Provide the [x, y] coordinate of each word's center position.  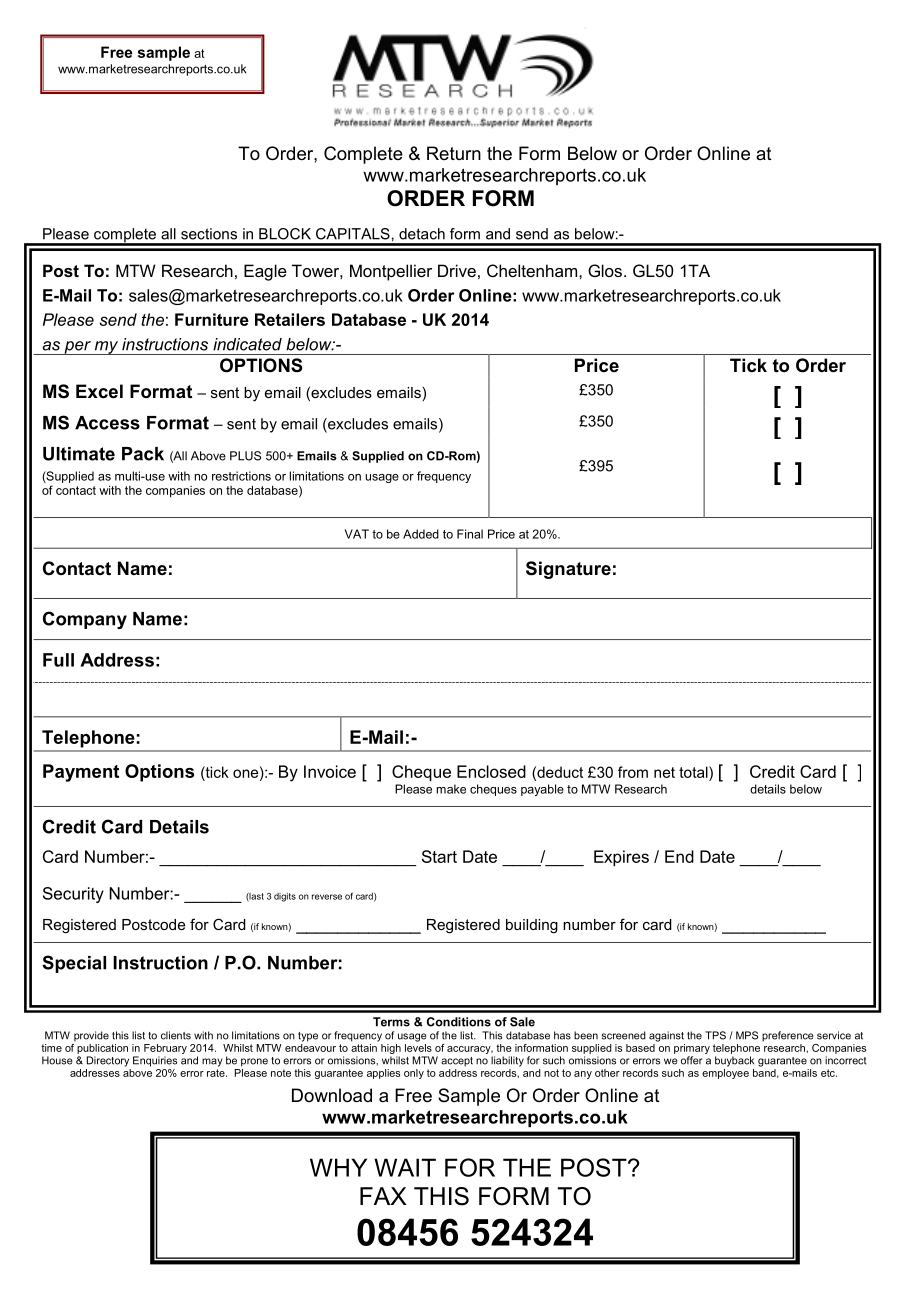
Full [58, 660]
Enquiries [155, 1061]
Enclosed [491, 771]
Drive [457, 270]
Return [454, 153]
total [694, 772]
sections [209, 234]
